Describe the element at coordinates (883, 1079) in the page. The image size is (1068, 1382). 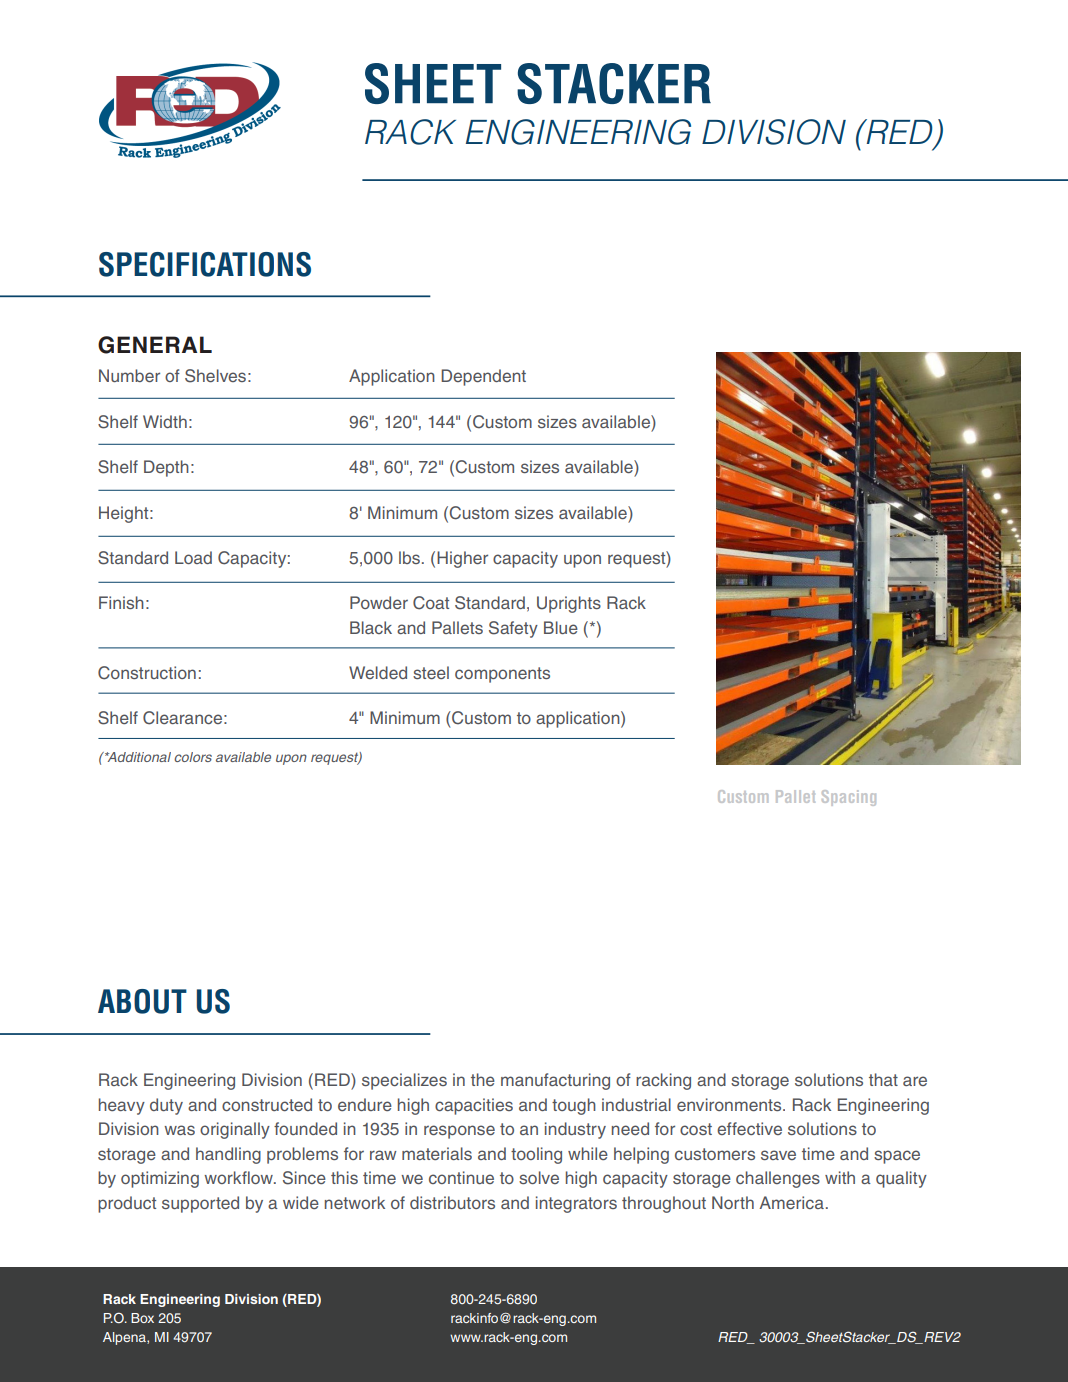
I see `that` at that location.
